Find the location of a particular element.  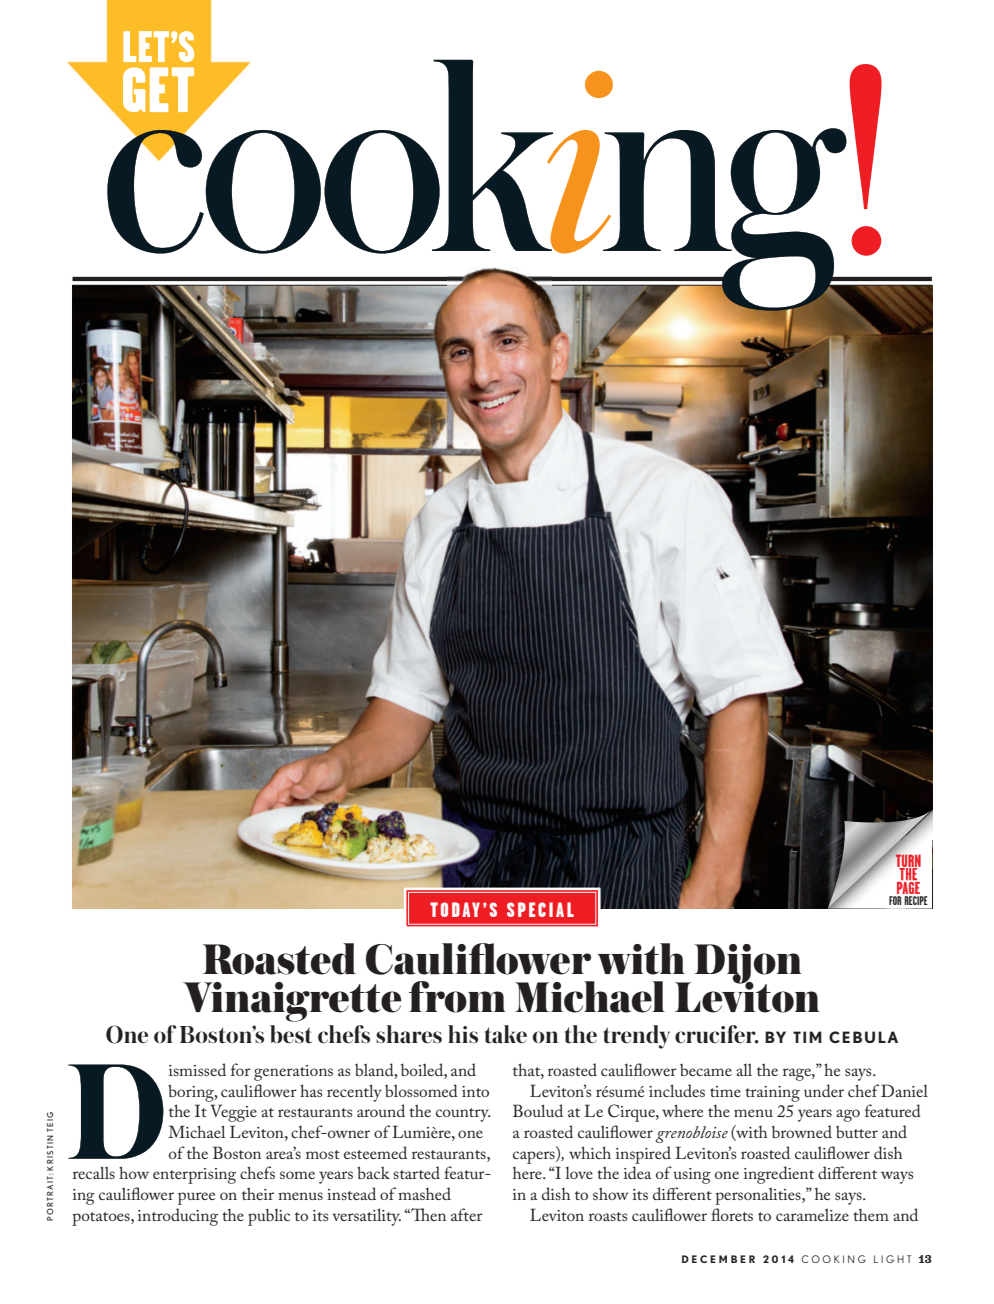

Dijon is located at coordinates (748, 965).
